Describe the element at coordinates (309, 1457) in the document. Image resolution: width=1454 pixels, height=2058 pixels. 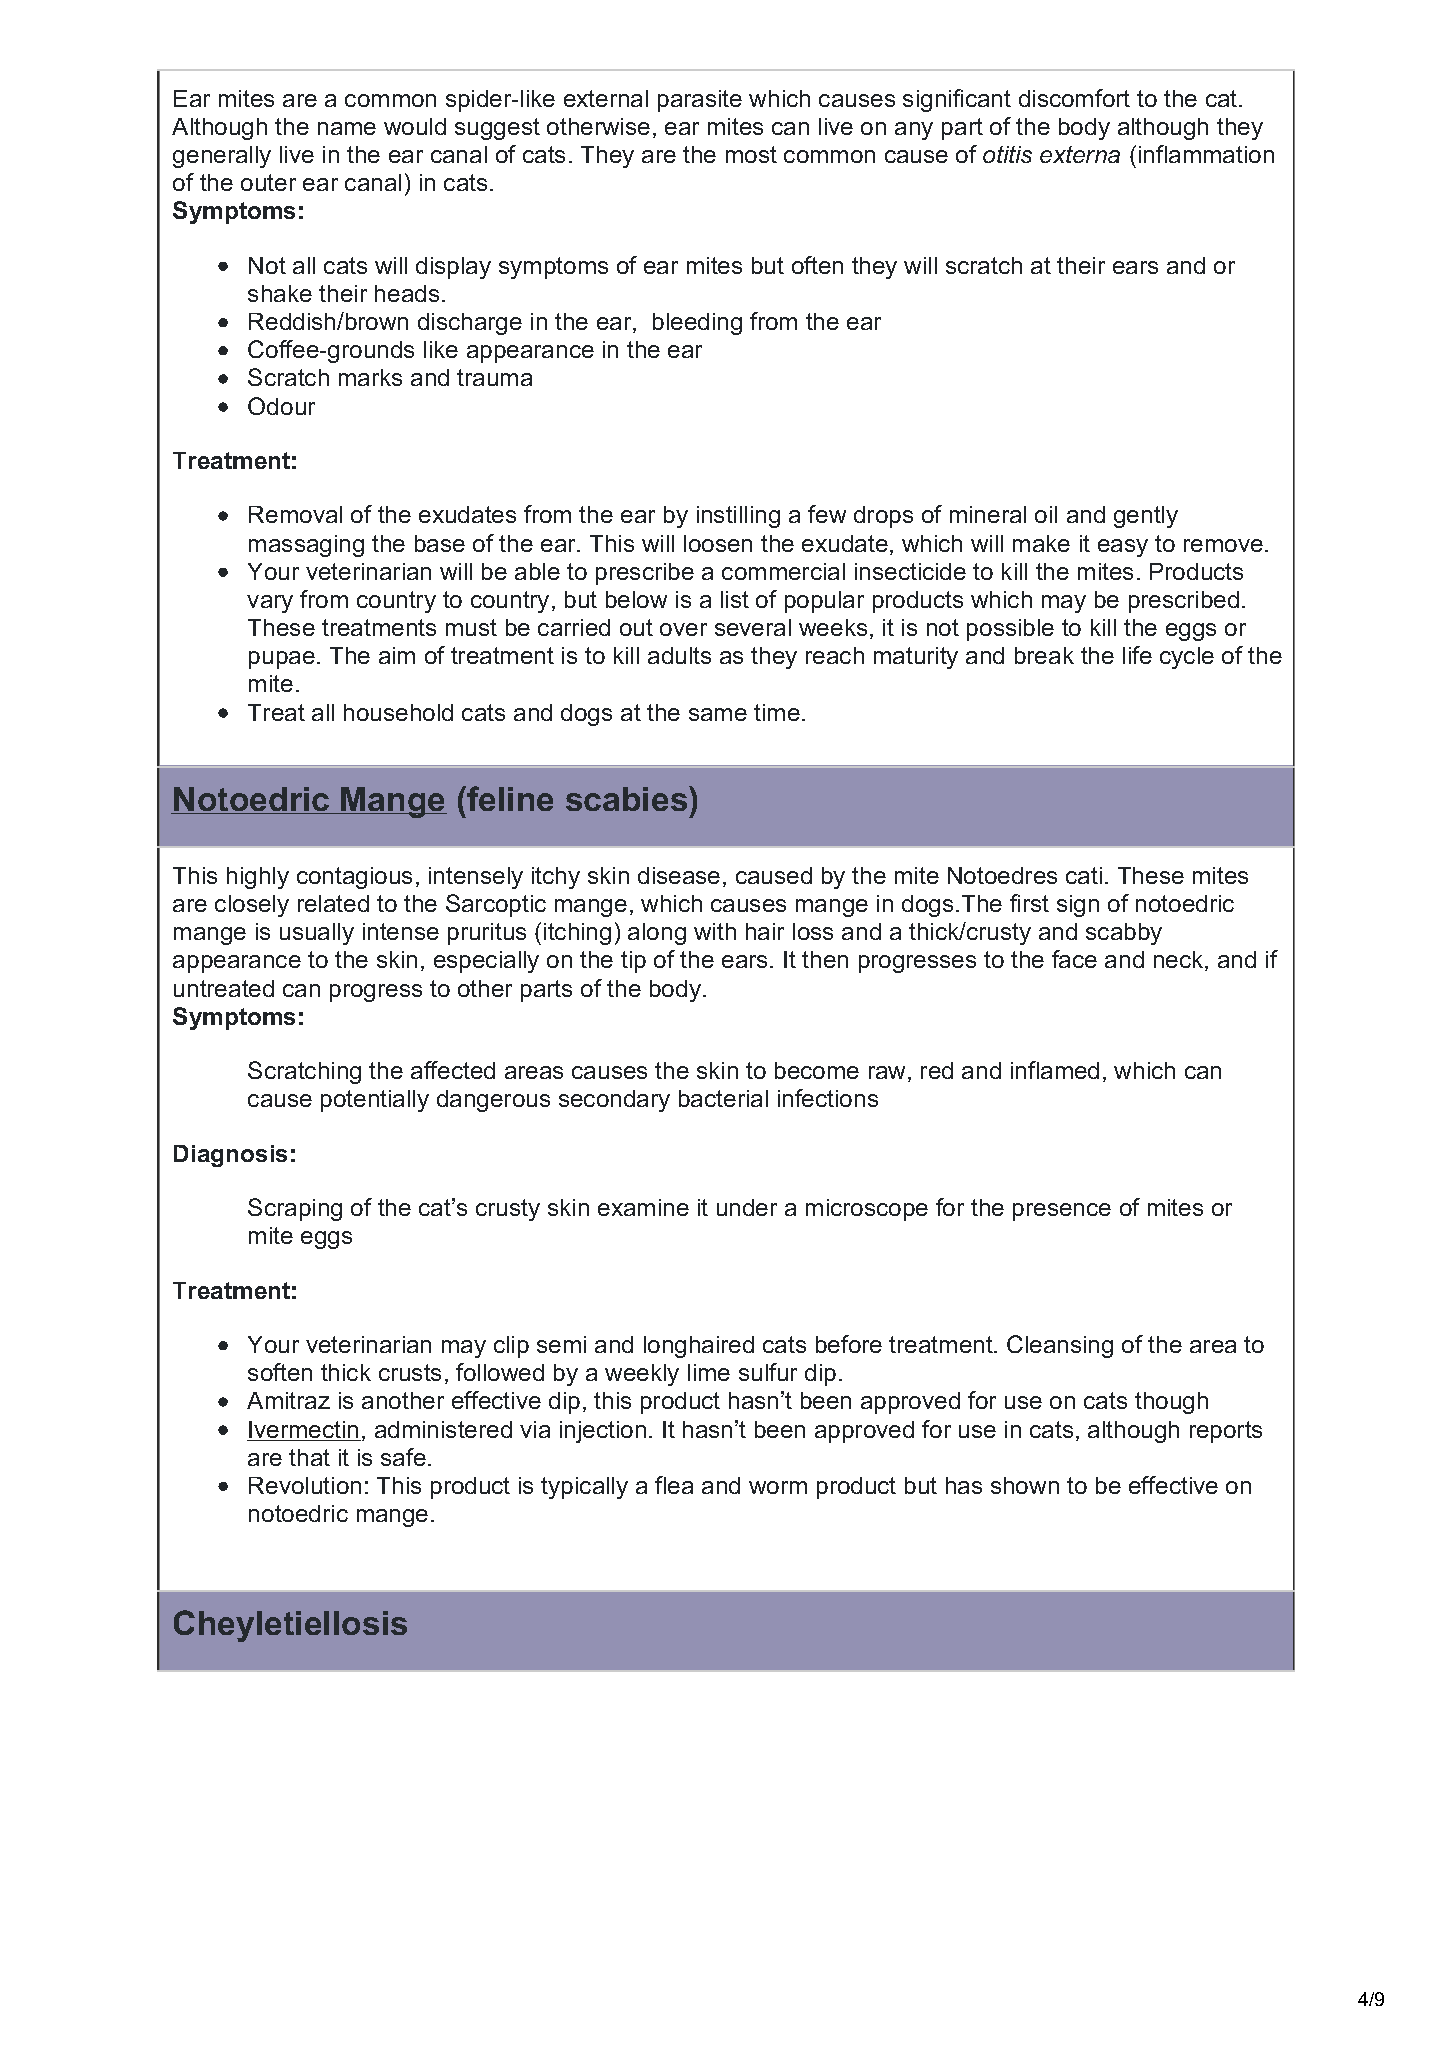
I see `that` at that location.
